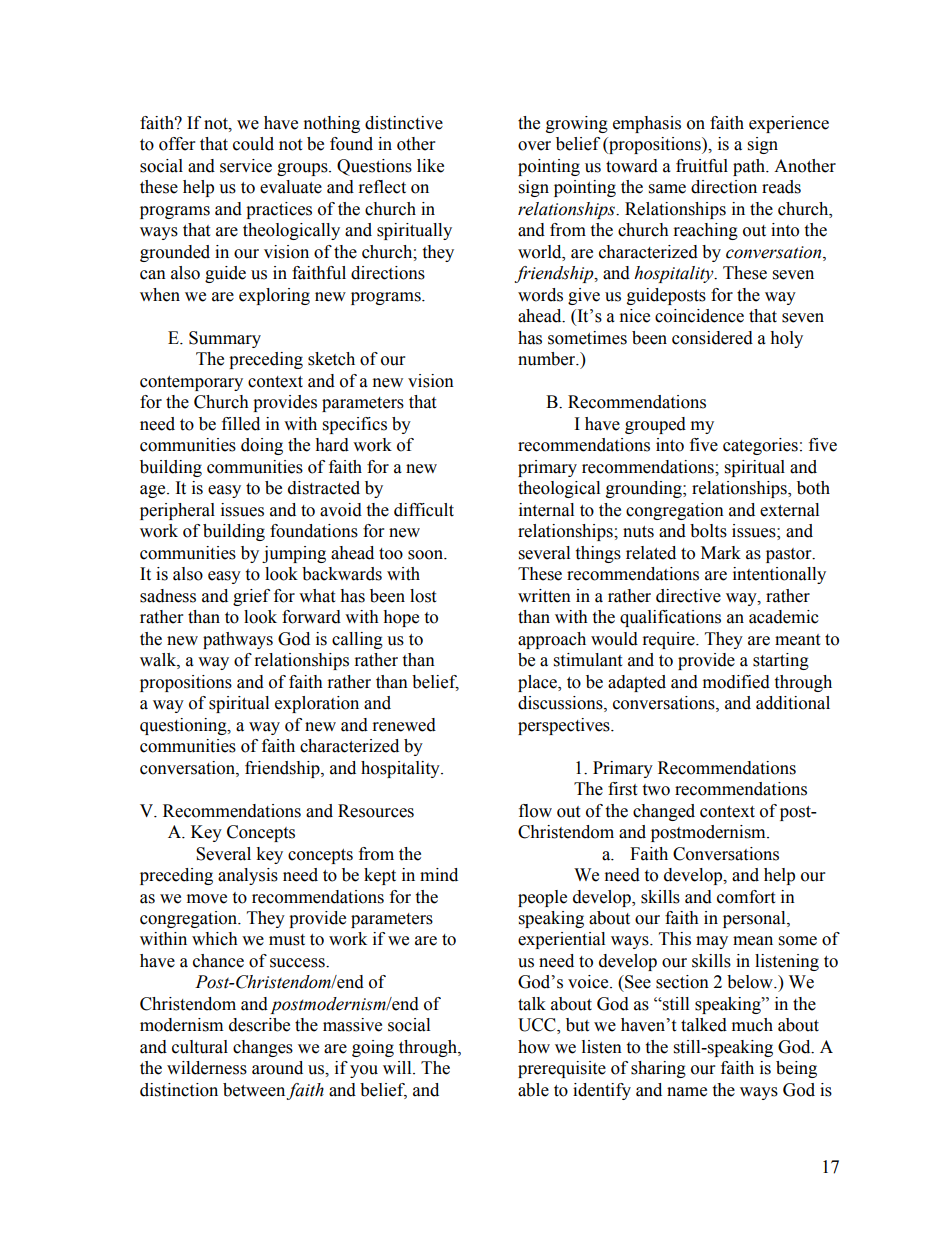  What do you see at coordinates (736, 682) in the screenshot?
I see `modified` at bounding box center [736, 682].
